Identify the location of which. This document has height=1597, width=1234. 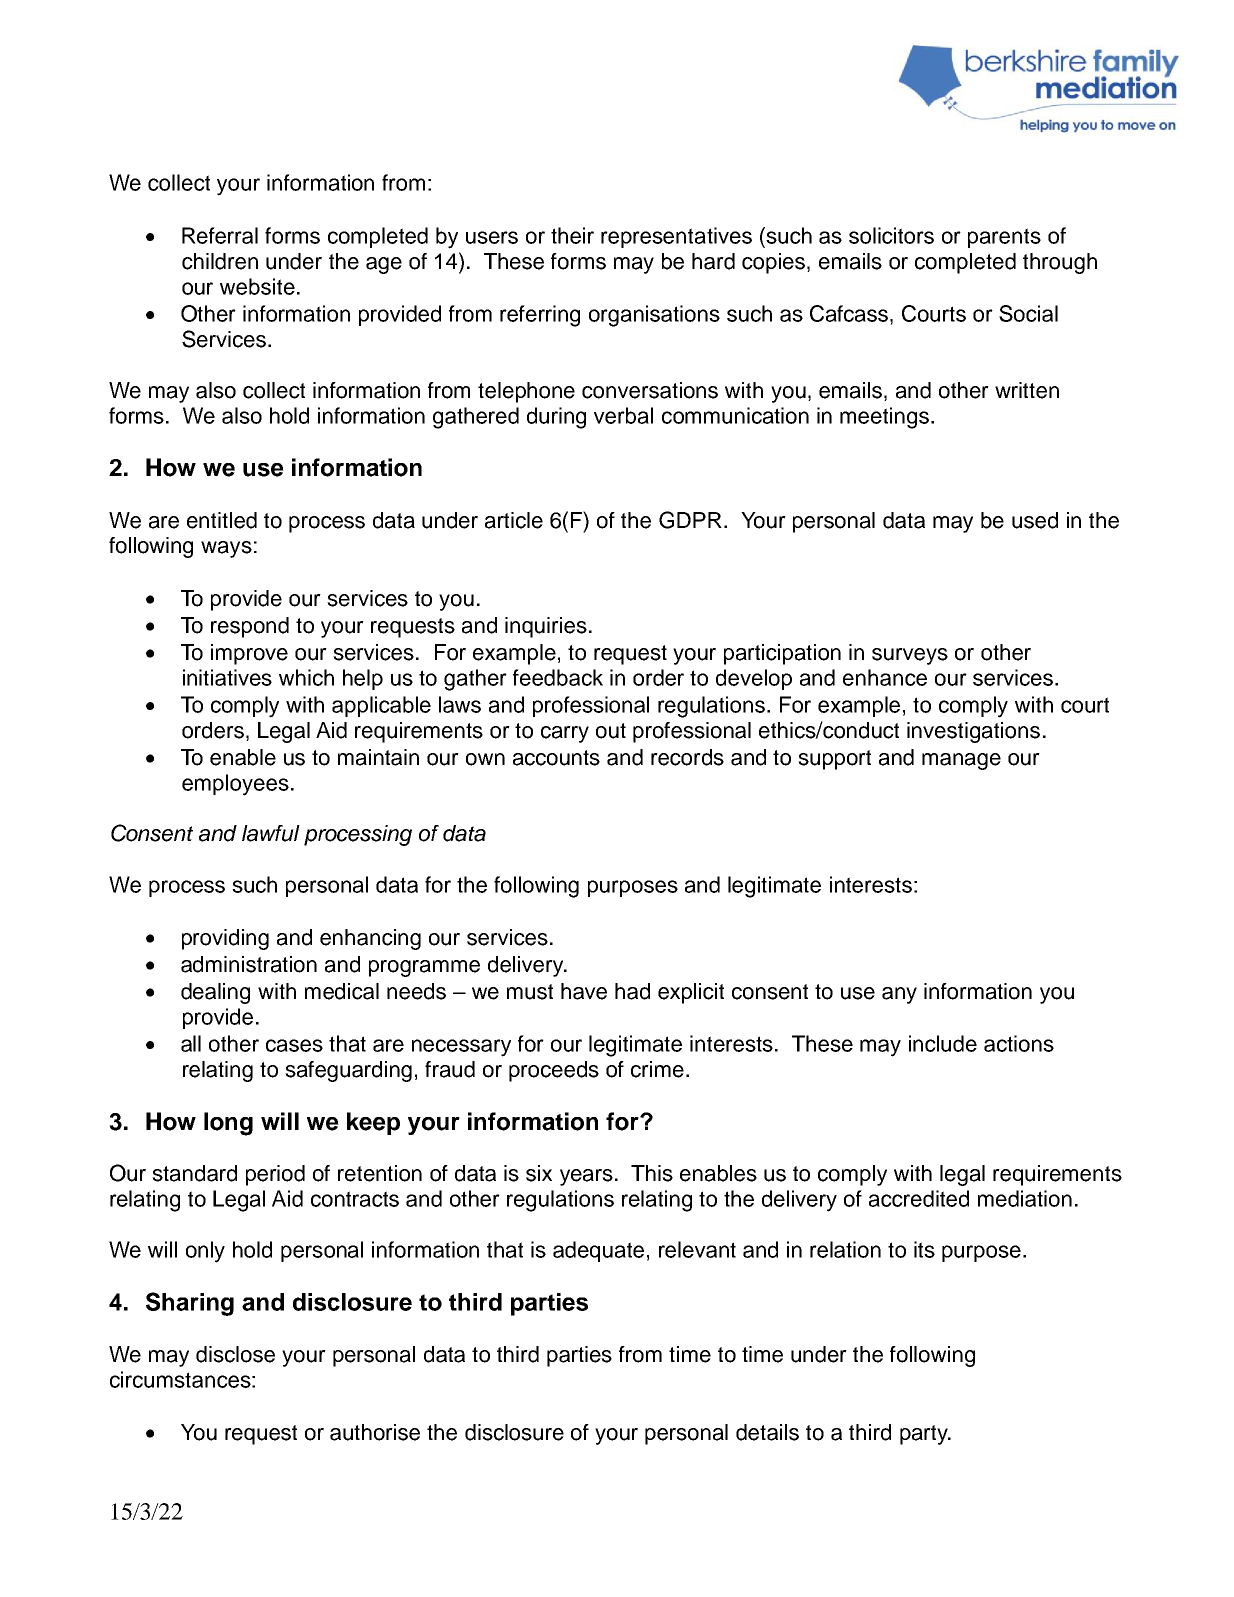
(306, 677).
